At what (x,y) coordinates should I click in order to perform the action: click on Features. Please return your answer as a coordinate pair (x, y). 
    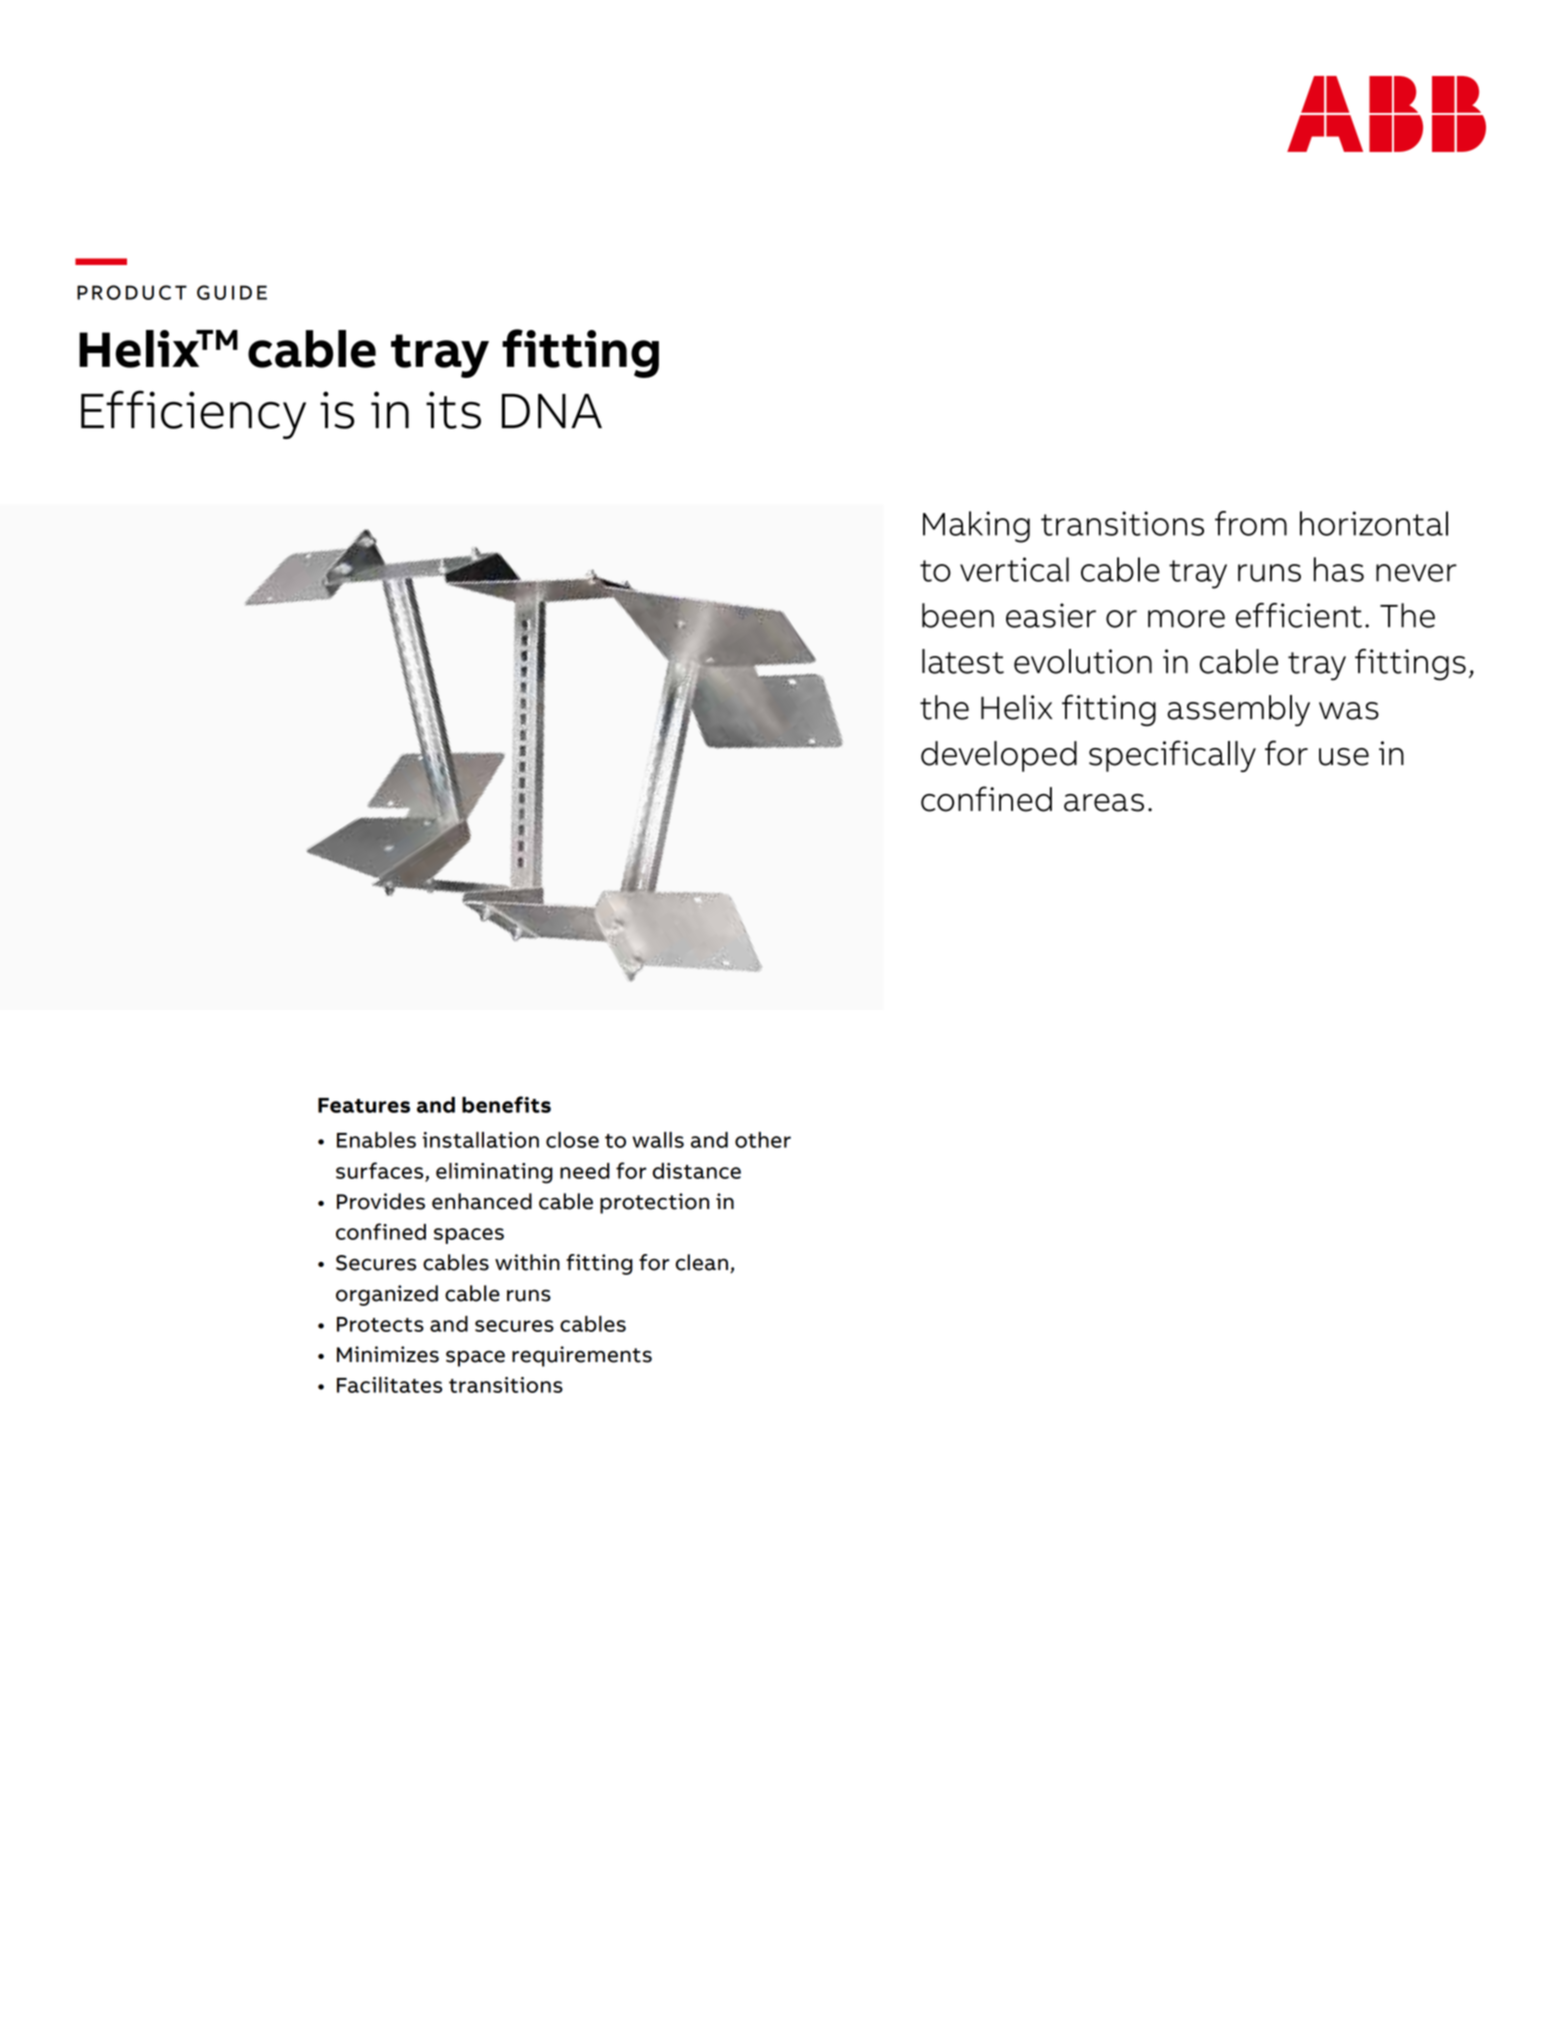
    Looking at the image, I should click on (364, 1105).
